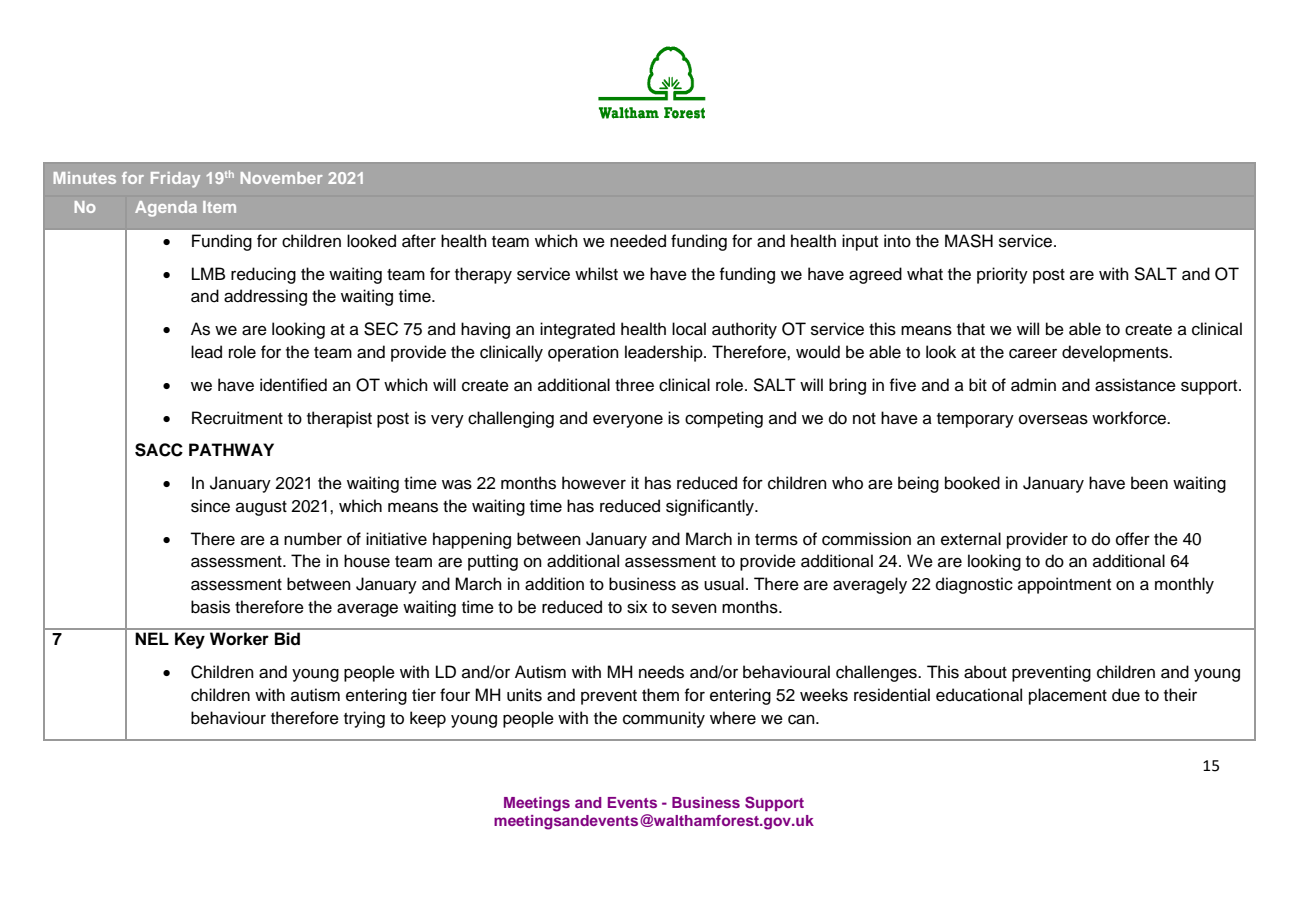 Image resolution: width=1308 pixels, height=924 pixels. I want to click on needed, so click(638, 241).
